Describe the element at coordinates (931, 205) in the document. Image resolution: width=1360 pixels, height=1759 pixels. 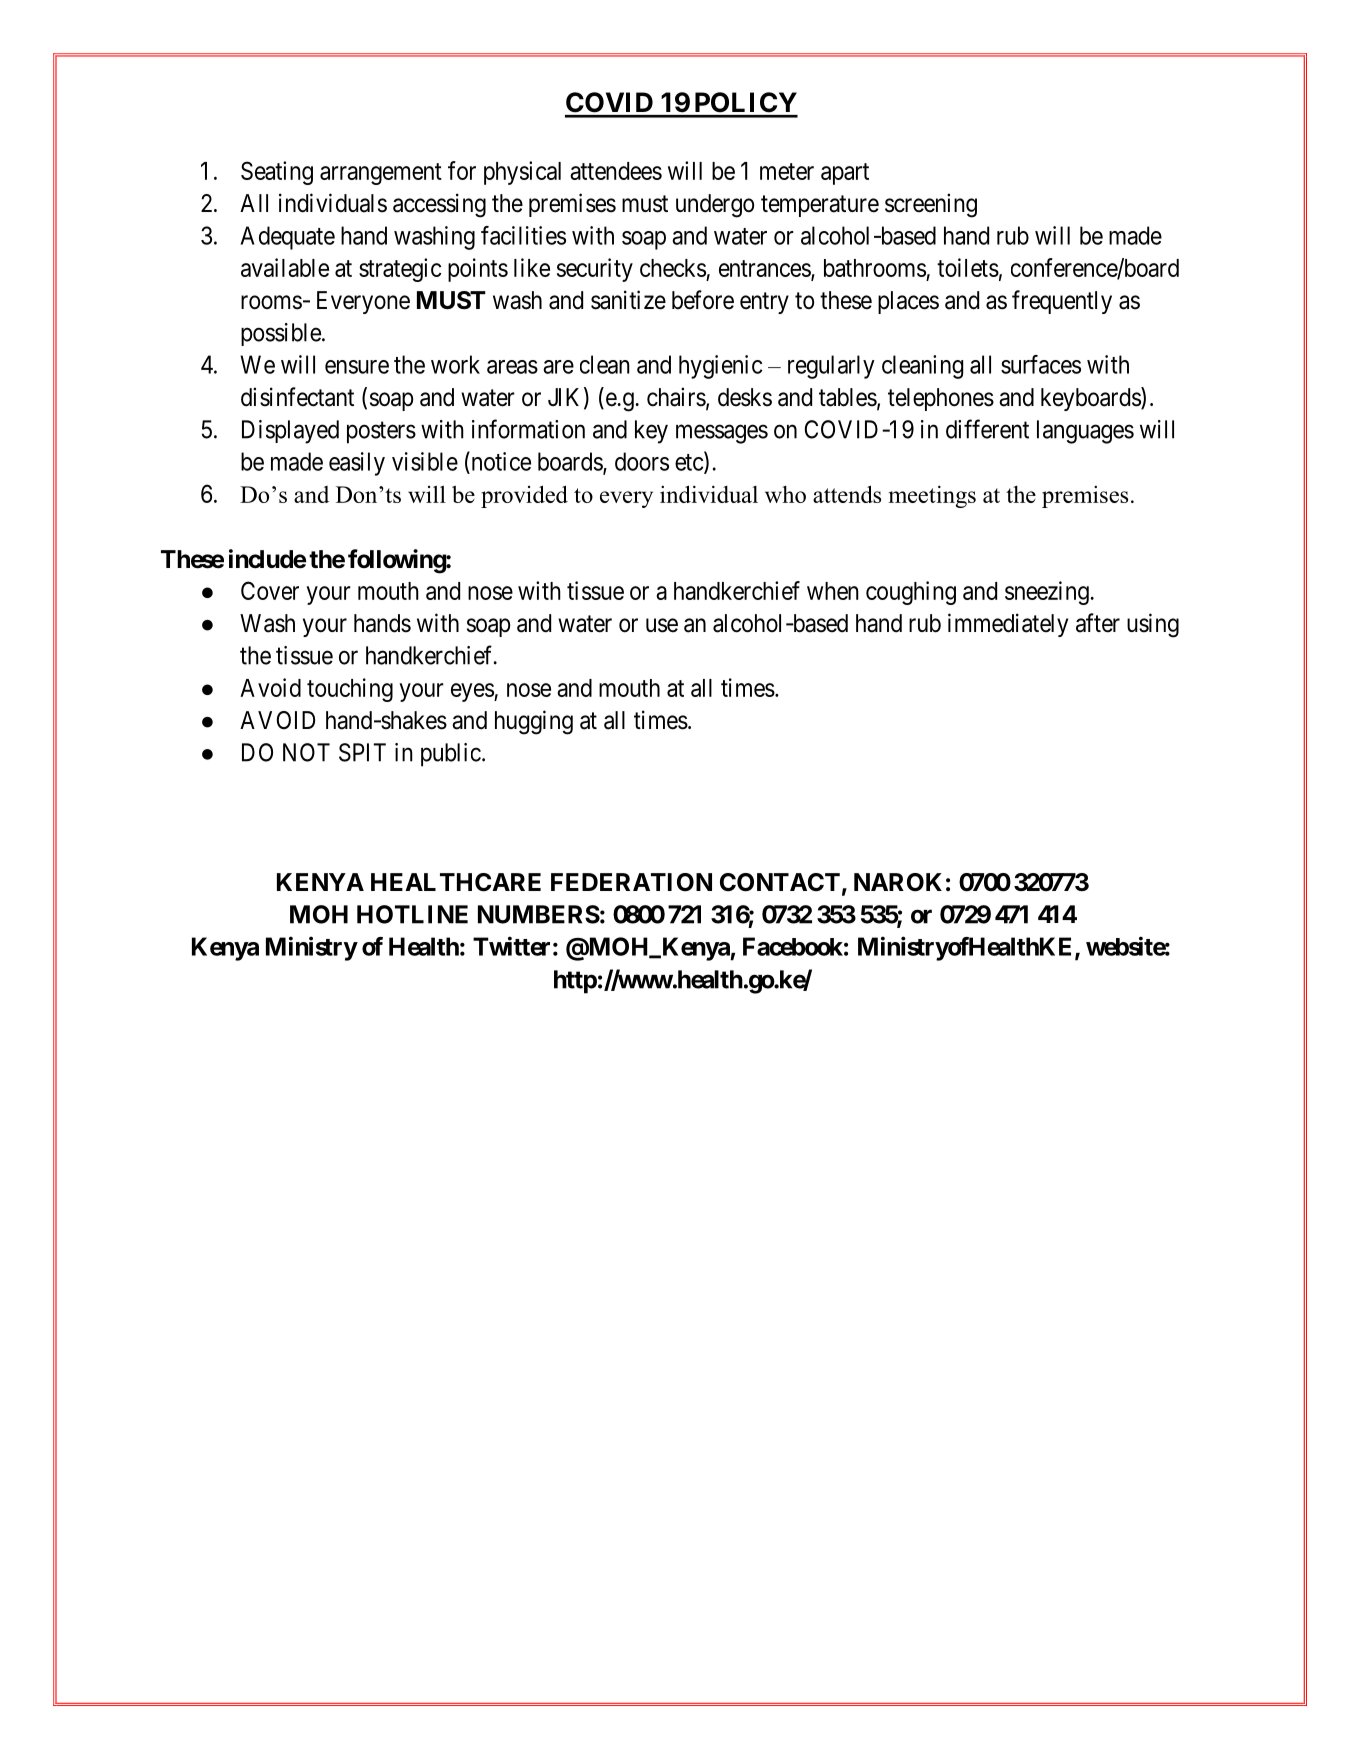
I see `screening` at that location.
